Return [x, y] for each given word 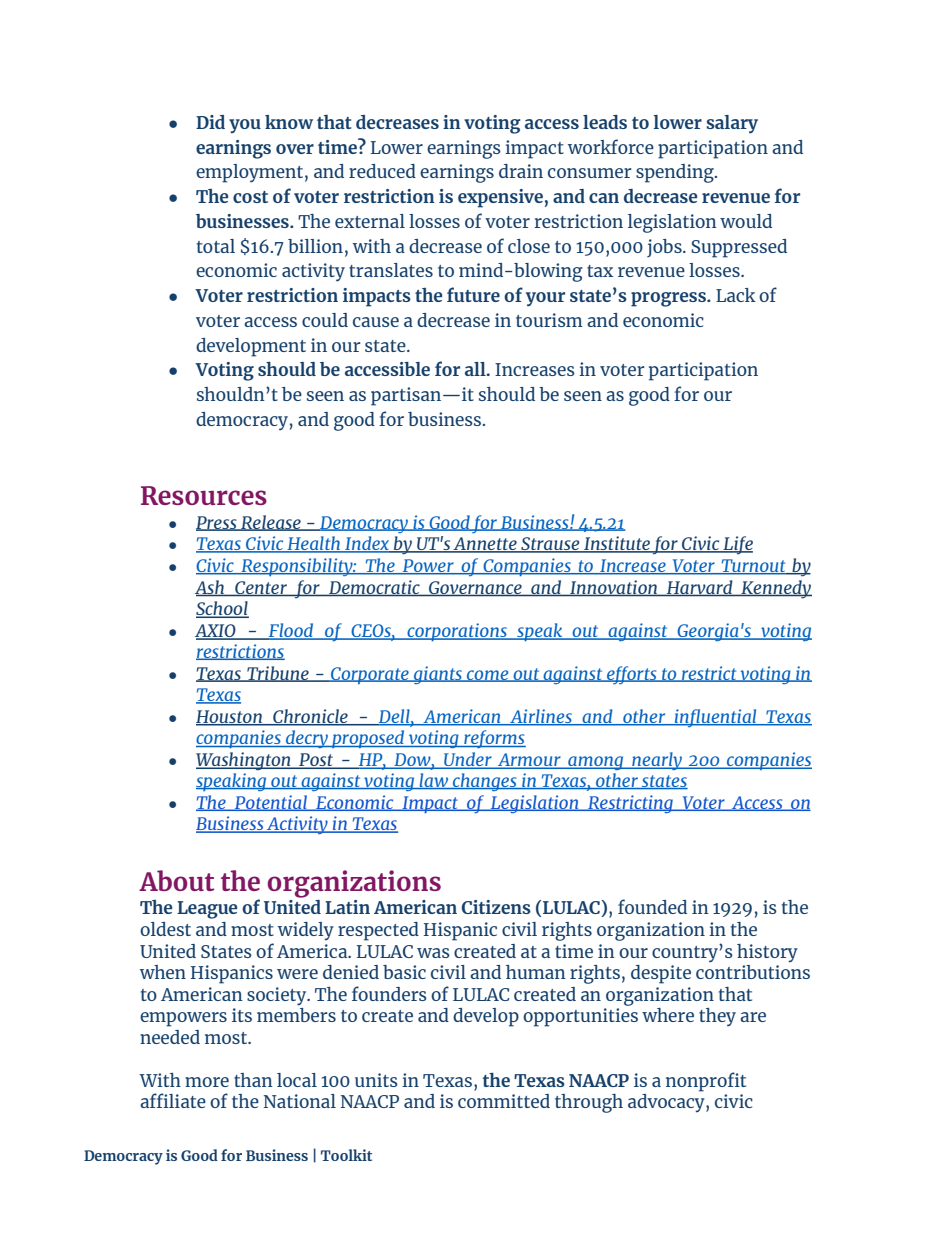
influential [716, 718]
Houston [230, 717]
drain [521, 171]
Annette [485, 545]
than [253, 1080]
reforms [494, 739]
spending [676, 173]
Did [210, 122]
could [325, 320]
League [207, 910]
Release [271, 523]
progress [669, 299]
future [473, 294]
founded [652, 906]
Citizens [496, 907]
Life [737, 545]
